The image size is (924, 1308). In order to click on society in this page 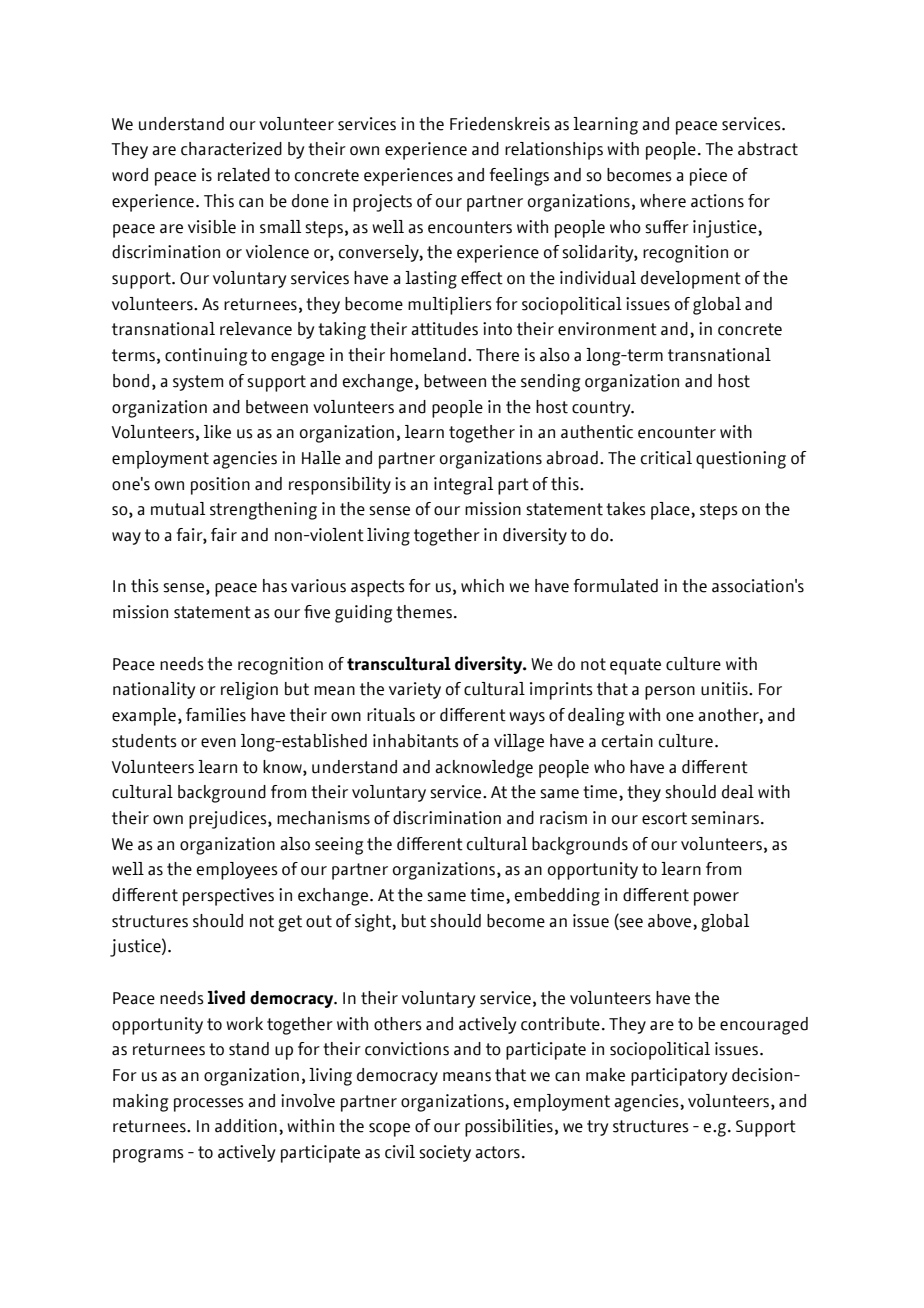, I will do `click(445, 1153)`.
